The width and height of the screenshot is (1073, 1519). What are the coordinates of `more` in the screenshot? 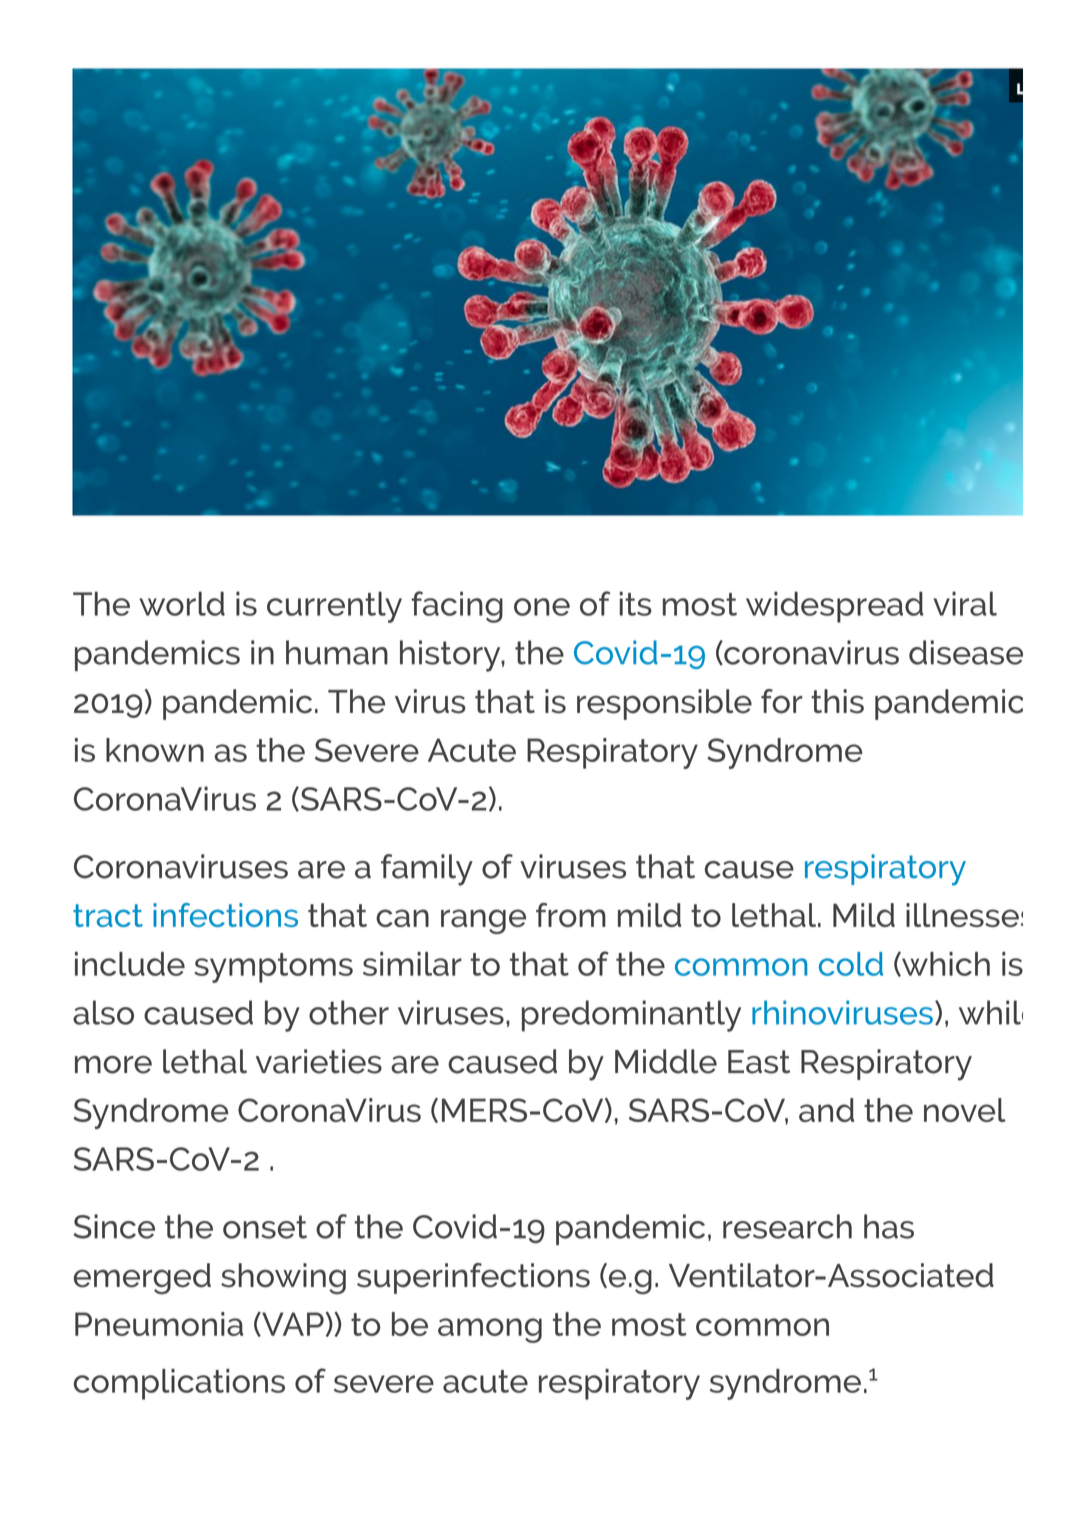 It's located at (113, 1065).
